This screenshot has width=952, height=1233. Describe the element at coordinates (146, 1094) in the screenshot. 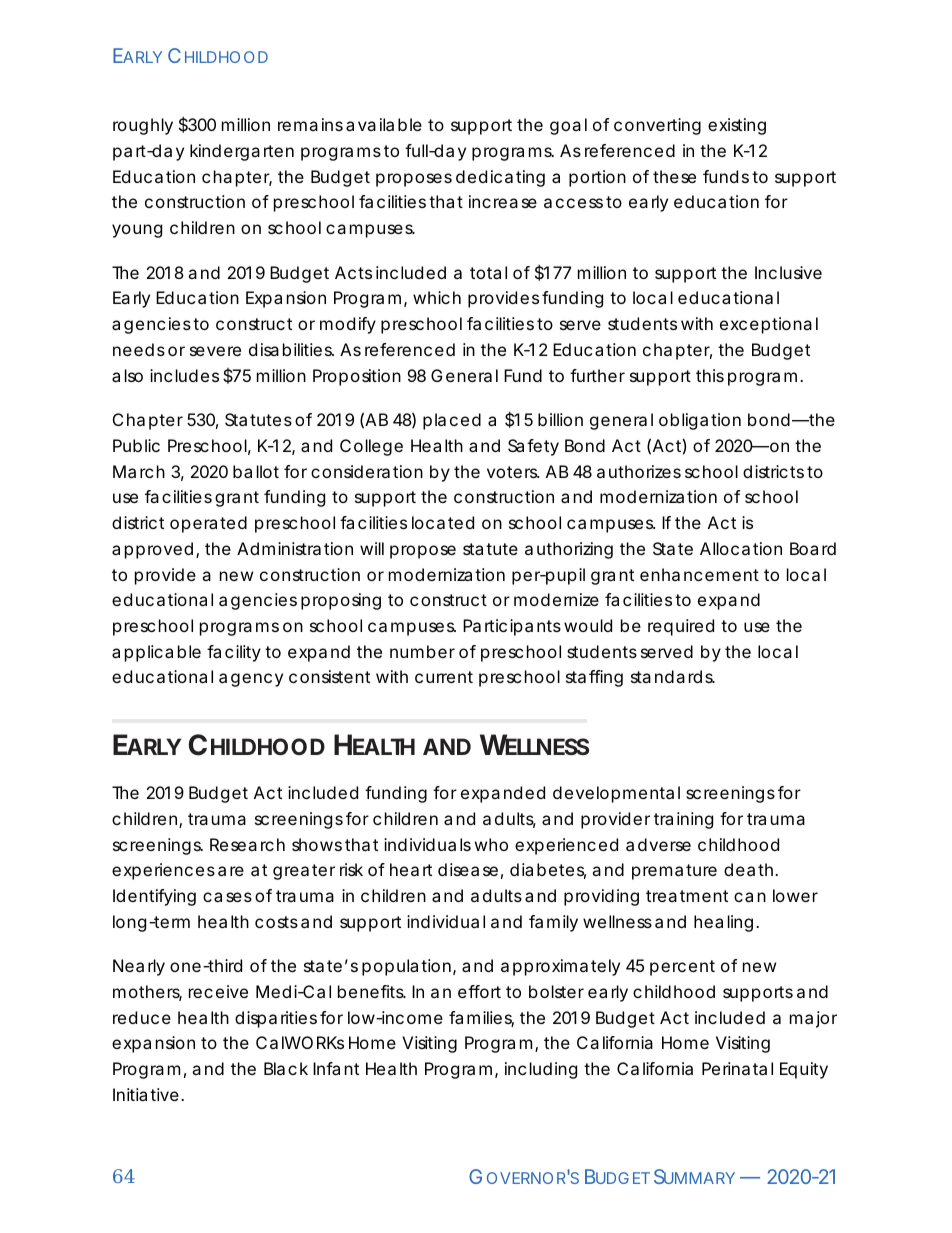

I see `Initiative` at that location.
